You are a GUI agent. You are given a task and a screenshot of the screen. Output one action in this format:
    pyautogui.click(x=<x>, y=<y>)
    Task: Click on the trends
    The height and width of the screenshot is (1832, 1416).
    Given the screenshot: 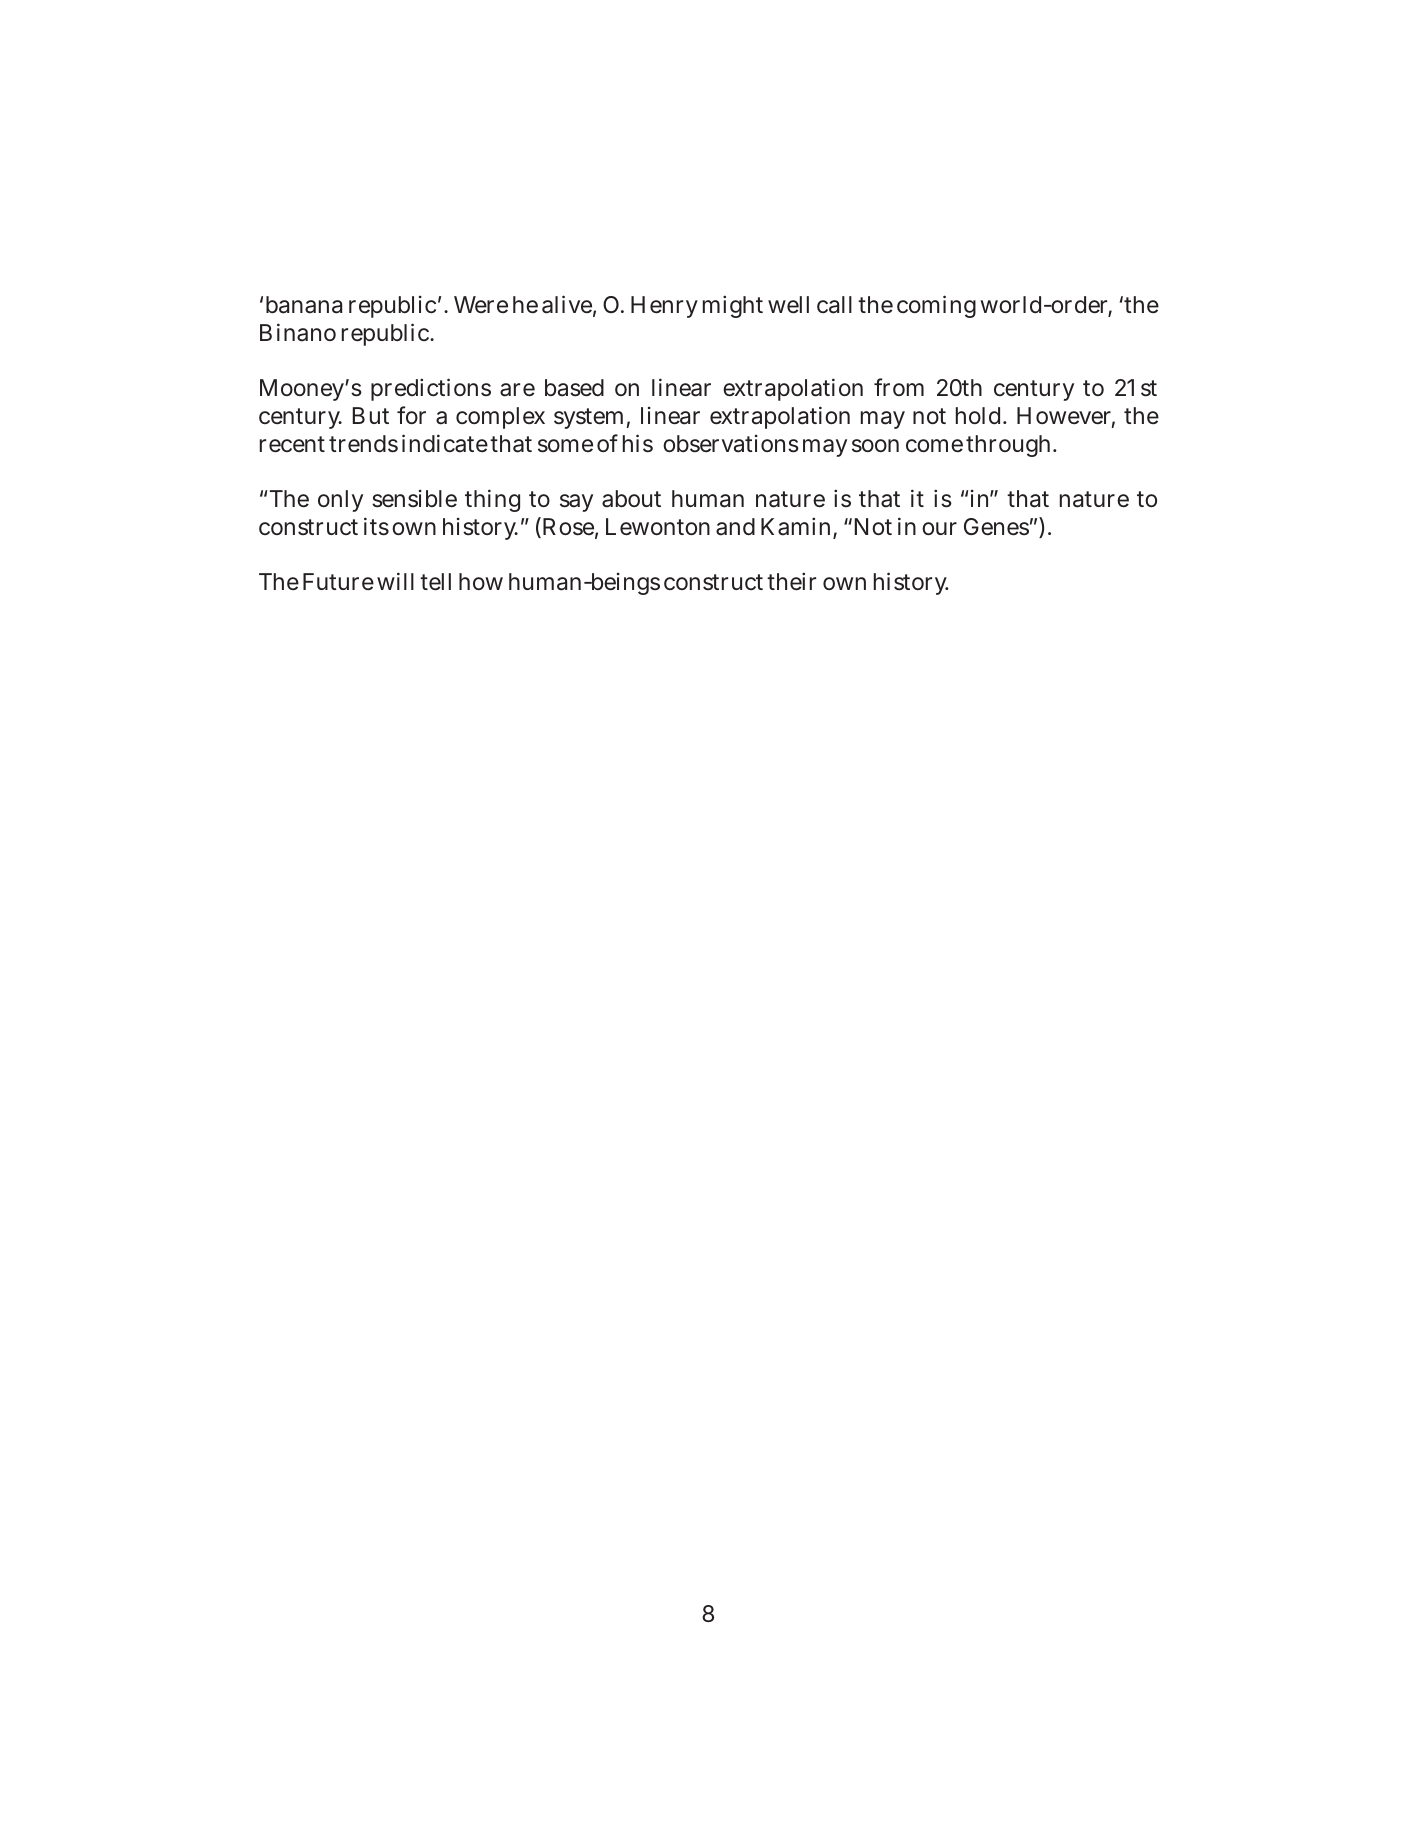 What is the action you would take?
    pyautogui.click(x=363, y=444)
